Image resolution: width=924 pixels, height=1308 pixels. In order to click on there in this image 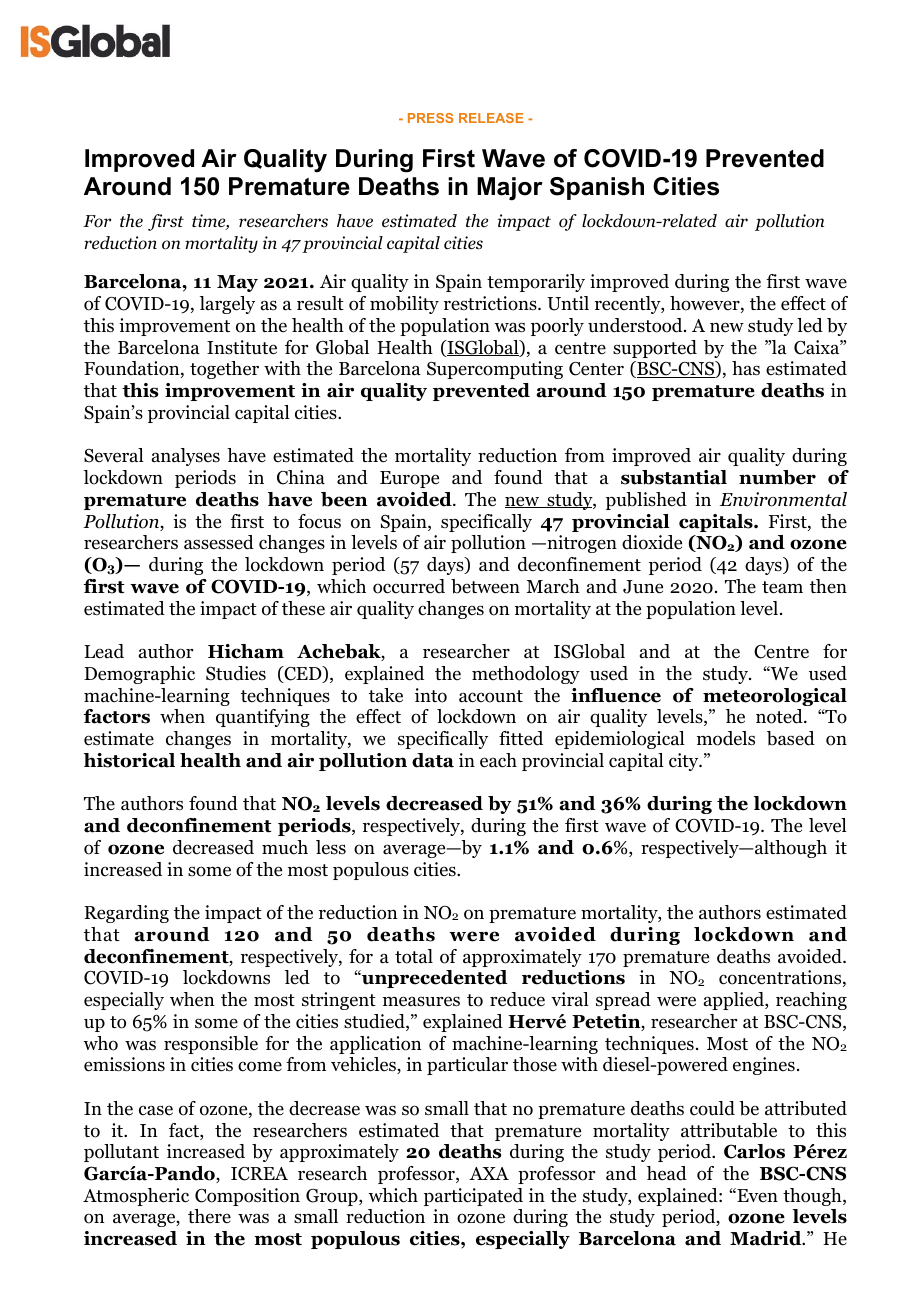, I will do `click(209, 1216)`.
